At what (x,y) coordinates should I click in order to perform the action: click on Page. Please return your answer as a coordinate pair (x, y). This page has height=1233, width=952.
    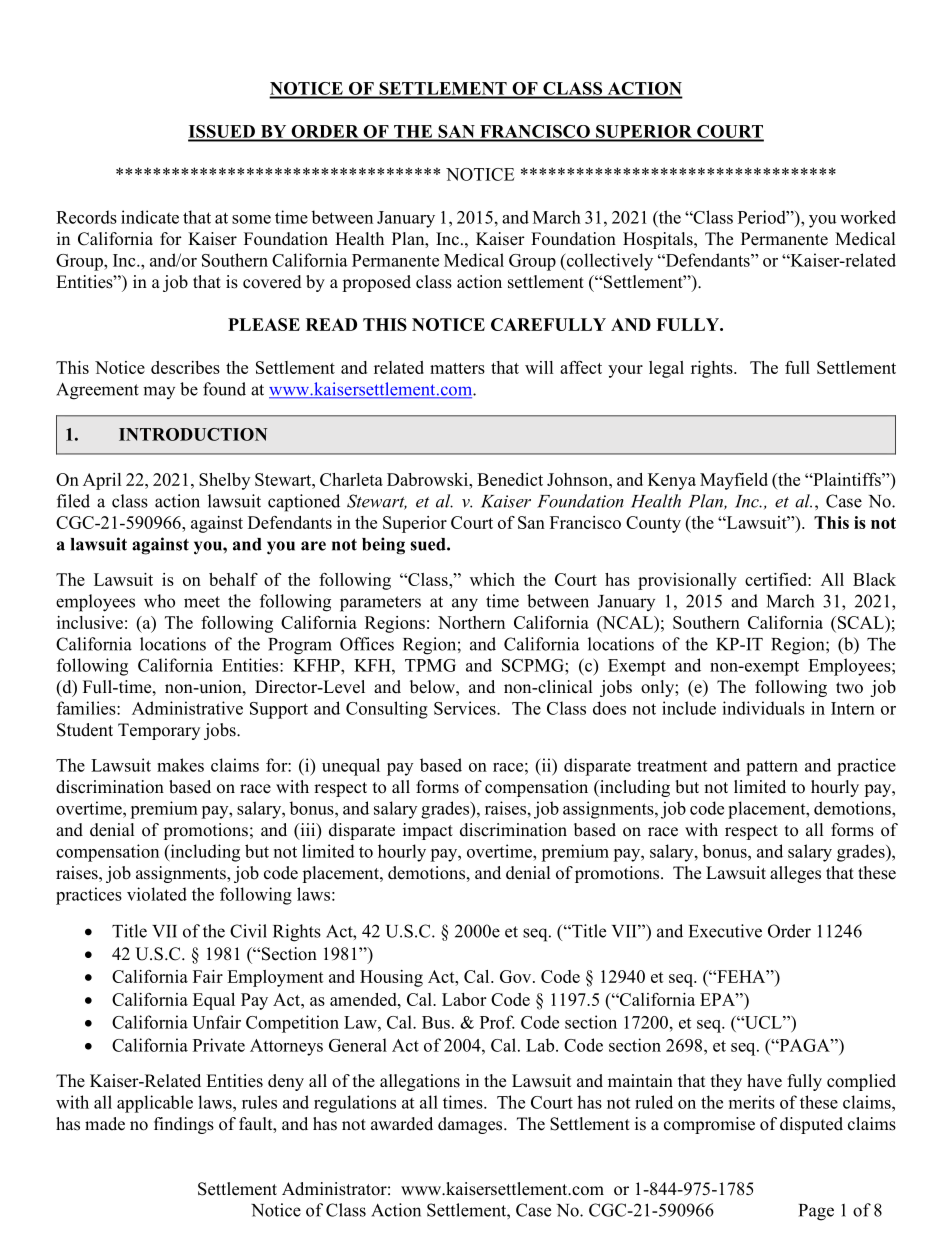
    Looking at the image, I should click on (816, 1212).
